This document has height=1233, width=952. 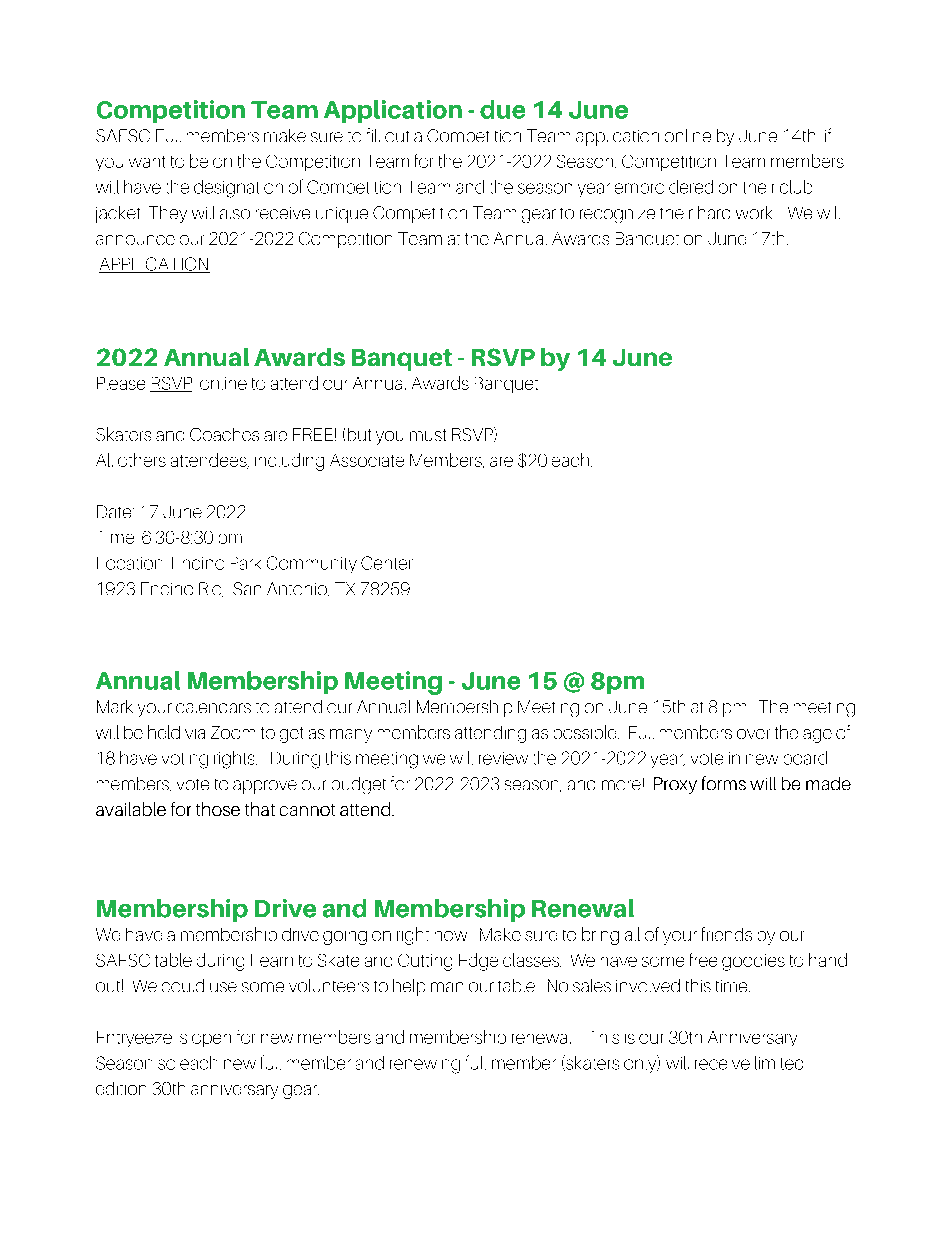 What do you see at coordinates (753, 734) in the document?
I see `over` at bounding box center [753, 734].
